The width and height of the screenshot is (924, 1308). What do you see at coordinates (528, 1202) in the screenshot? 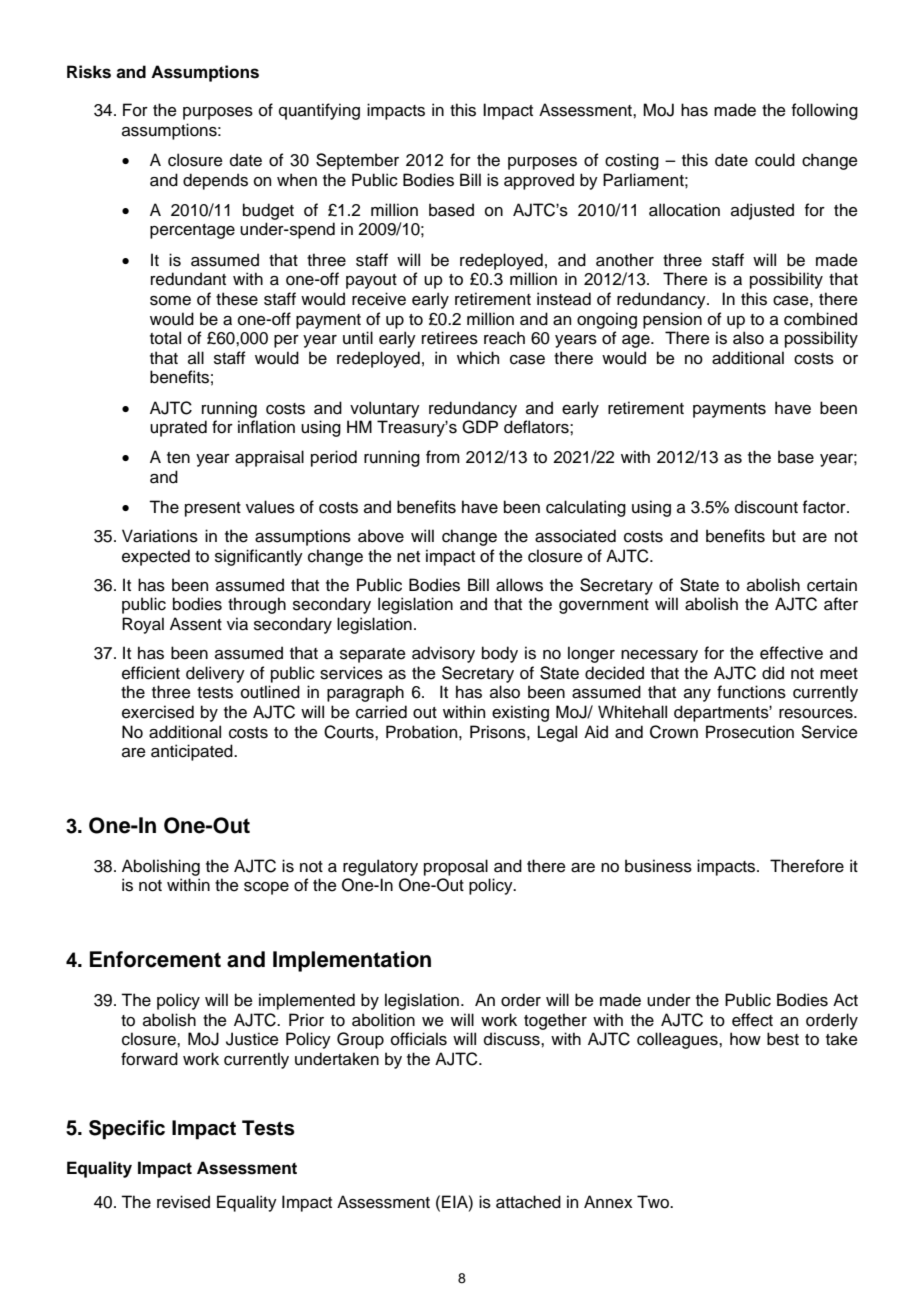
I see `attached` at bounding box center [528, 1202].
